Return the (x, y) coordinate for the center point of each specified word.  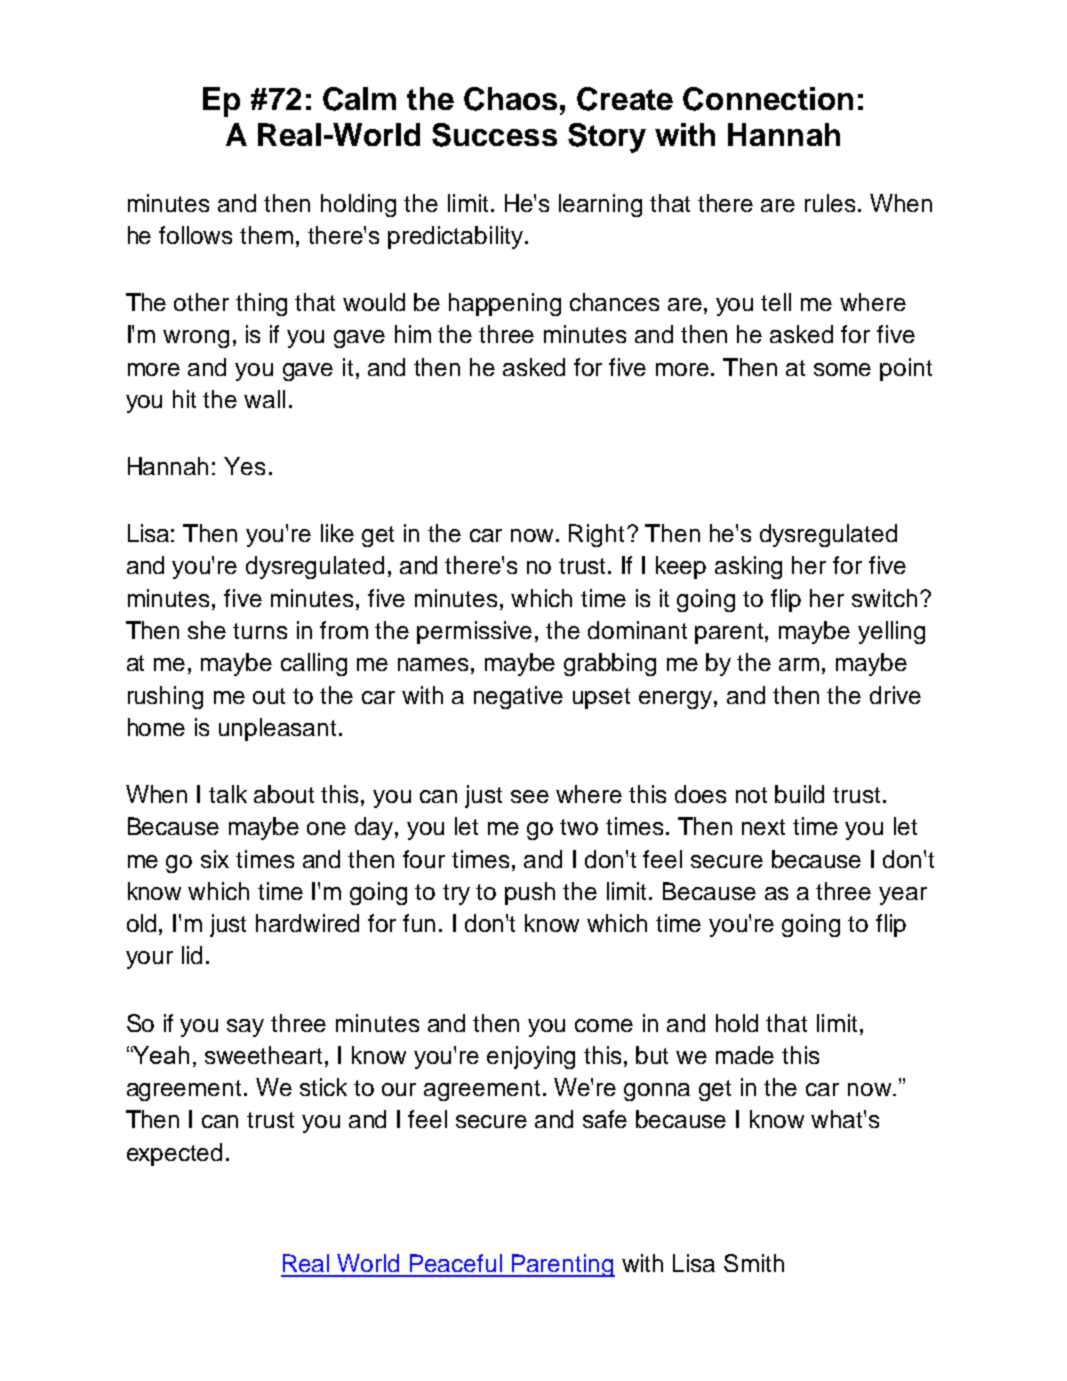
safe (605, 1119)
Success (494, 135)
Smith (754, 1263)
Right (596, 535)
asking (748, 567)
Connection (768, 99)
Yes (244, 466)
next (763, 827)
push (530, 893)
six (215, 859)
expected (174, 1154)
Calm (359, 99)
